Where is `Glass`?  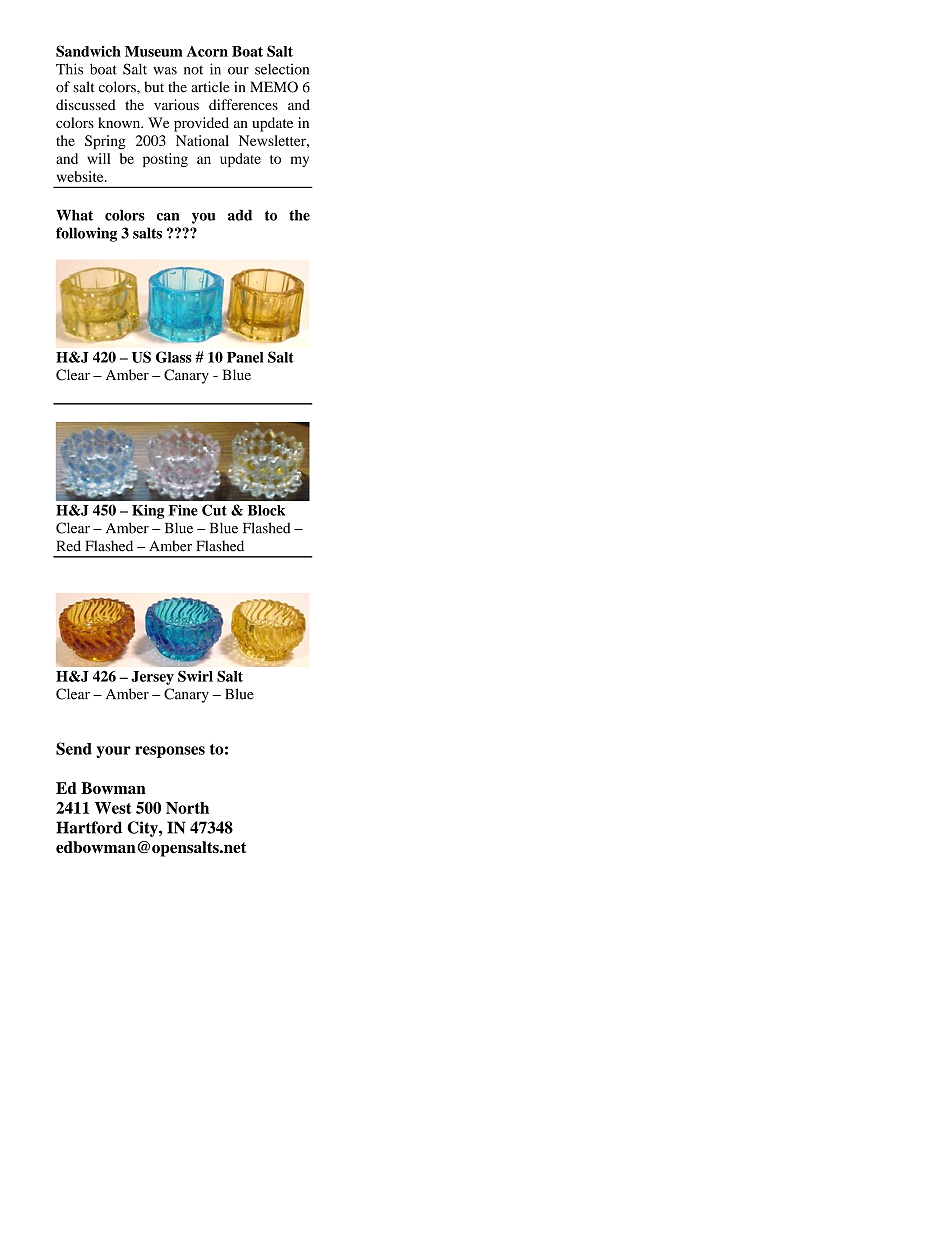 Glass is located at coordinates (174, 357).
